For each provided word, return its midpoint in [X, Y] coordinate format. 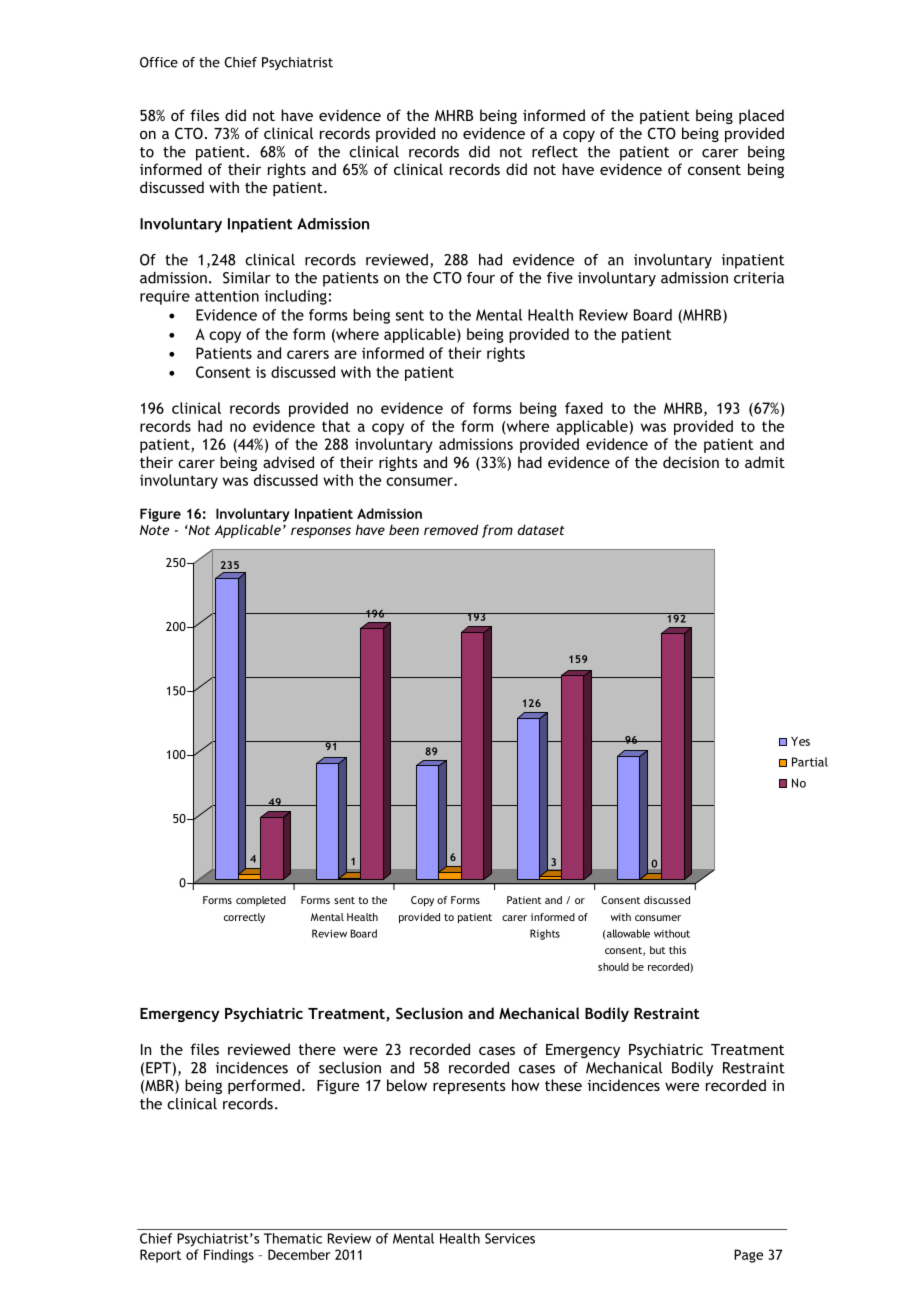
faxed [584, 408]
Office [159, 62]
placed [761, 116]
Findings [229, 1256]
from [497, 531]
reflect [555, 152]
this [677, 950]
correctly [244, 918]
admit [765, 462]
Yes [800, 741]
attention [227, 296]
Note [155, 530]
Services [510, 1238]
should [613, 967]
